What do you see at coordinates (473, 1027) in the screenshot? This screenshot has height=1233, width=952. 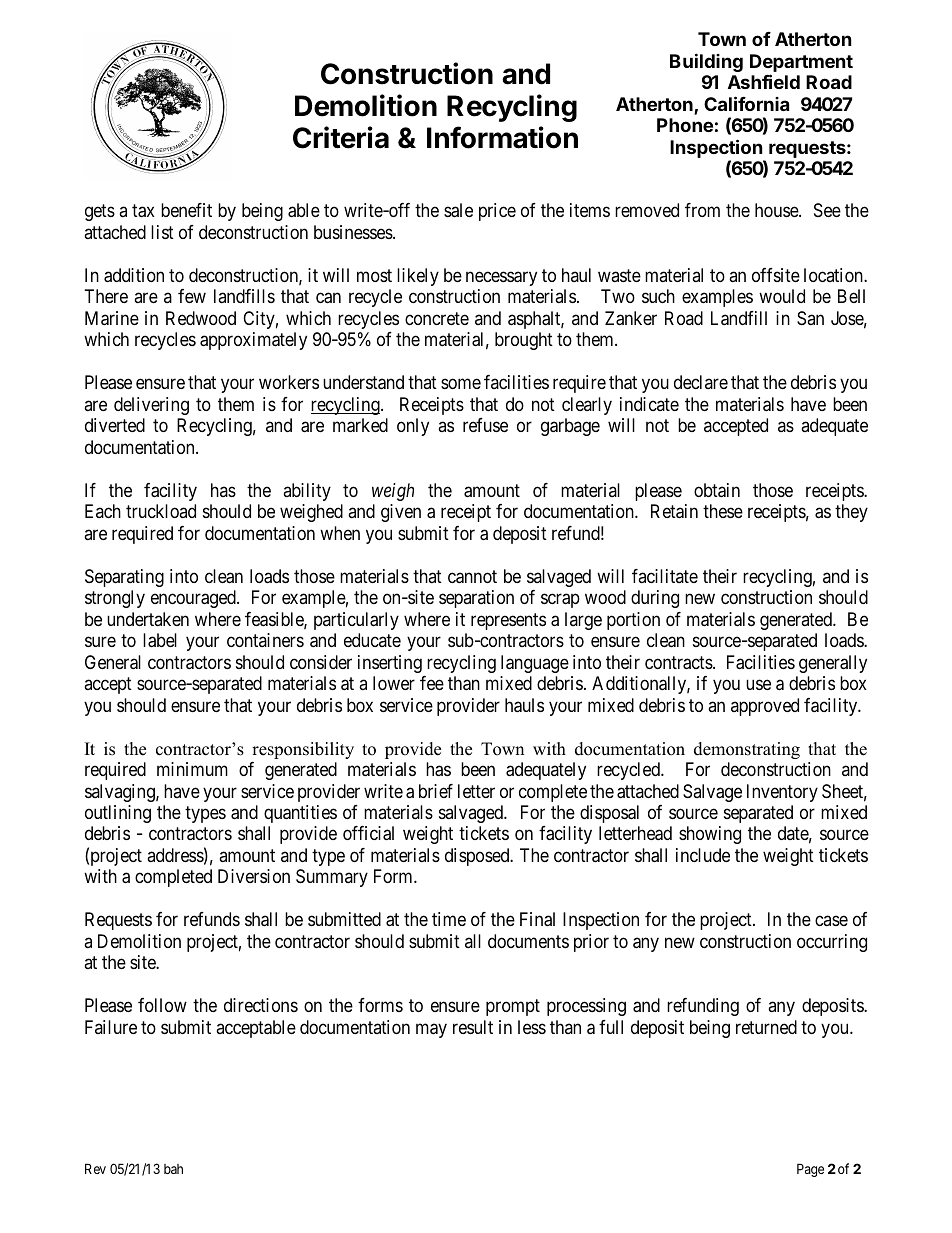 I see `result` at bounding box center [473, 1027].
